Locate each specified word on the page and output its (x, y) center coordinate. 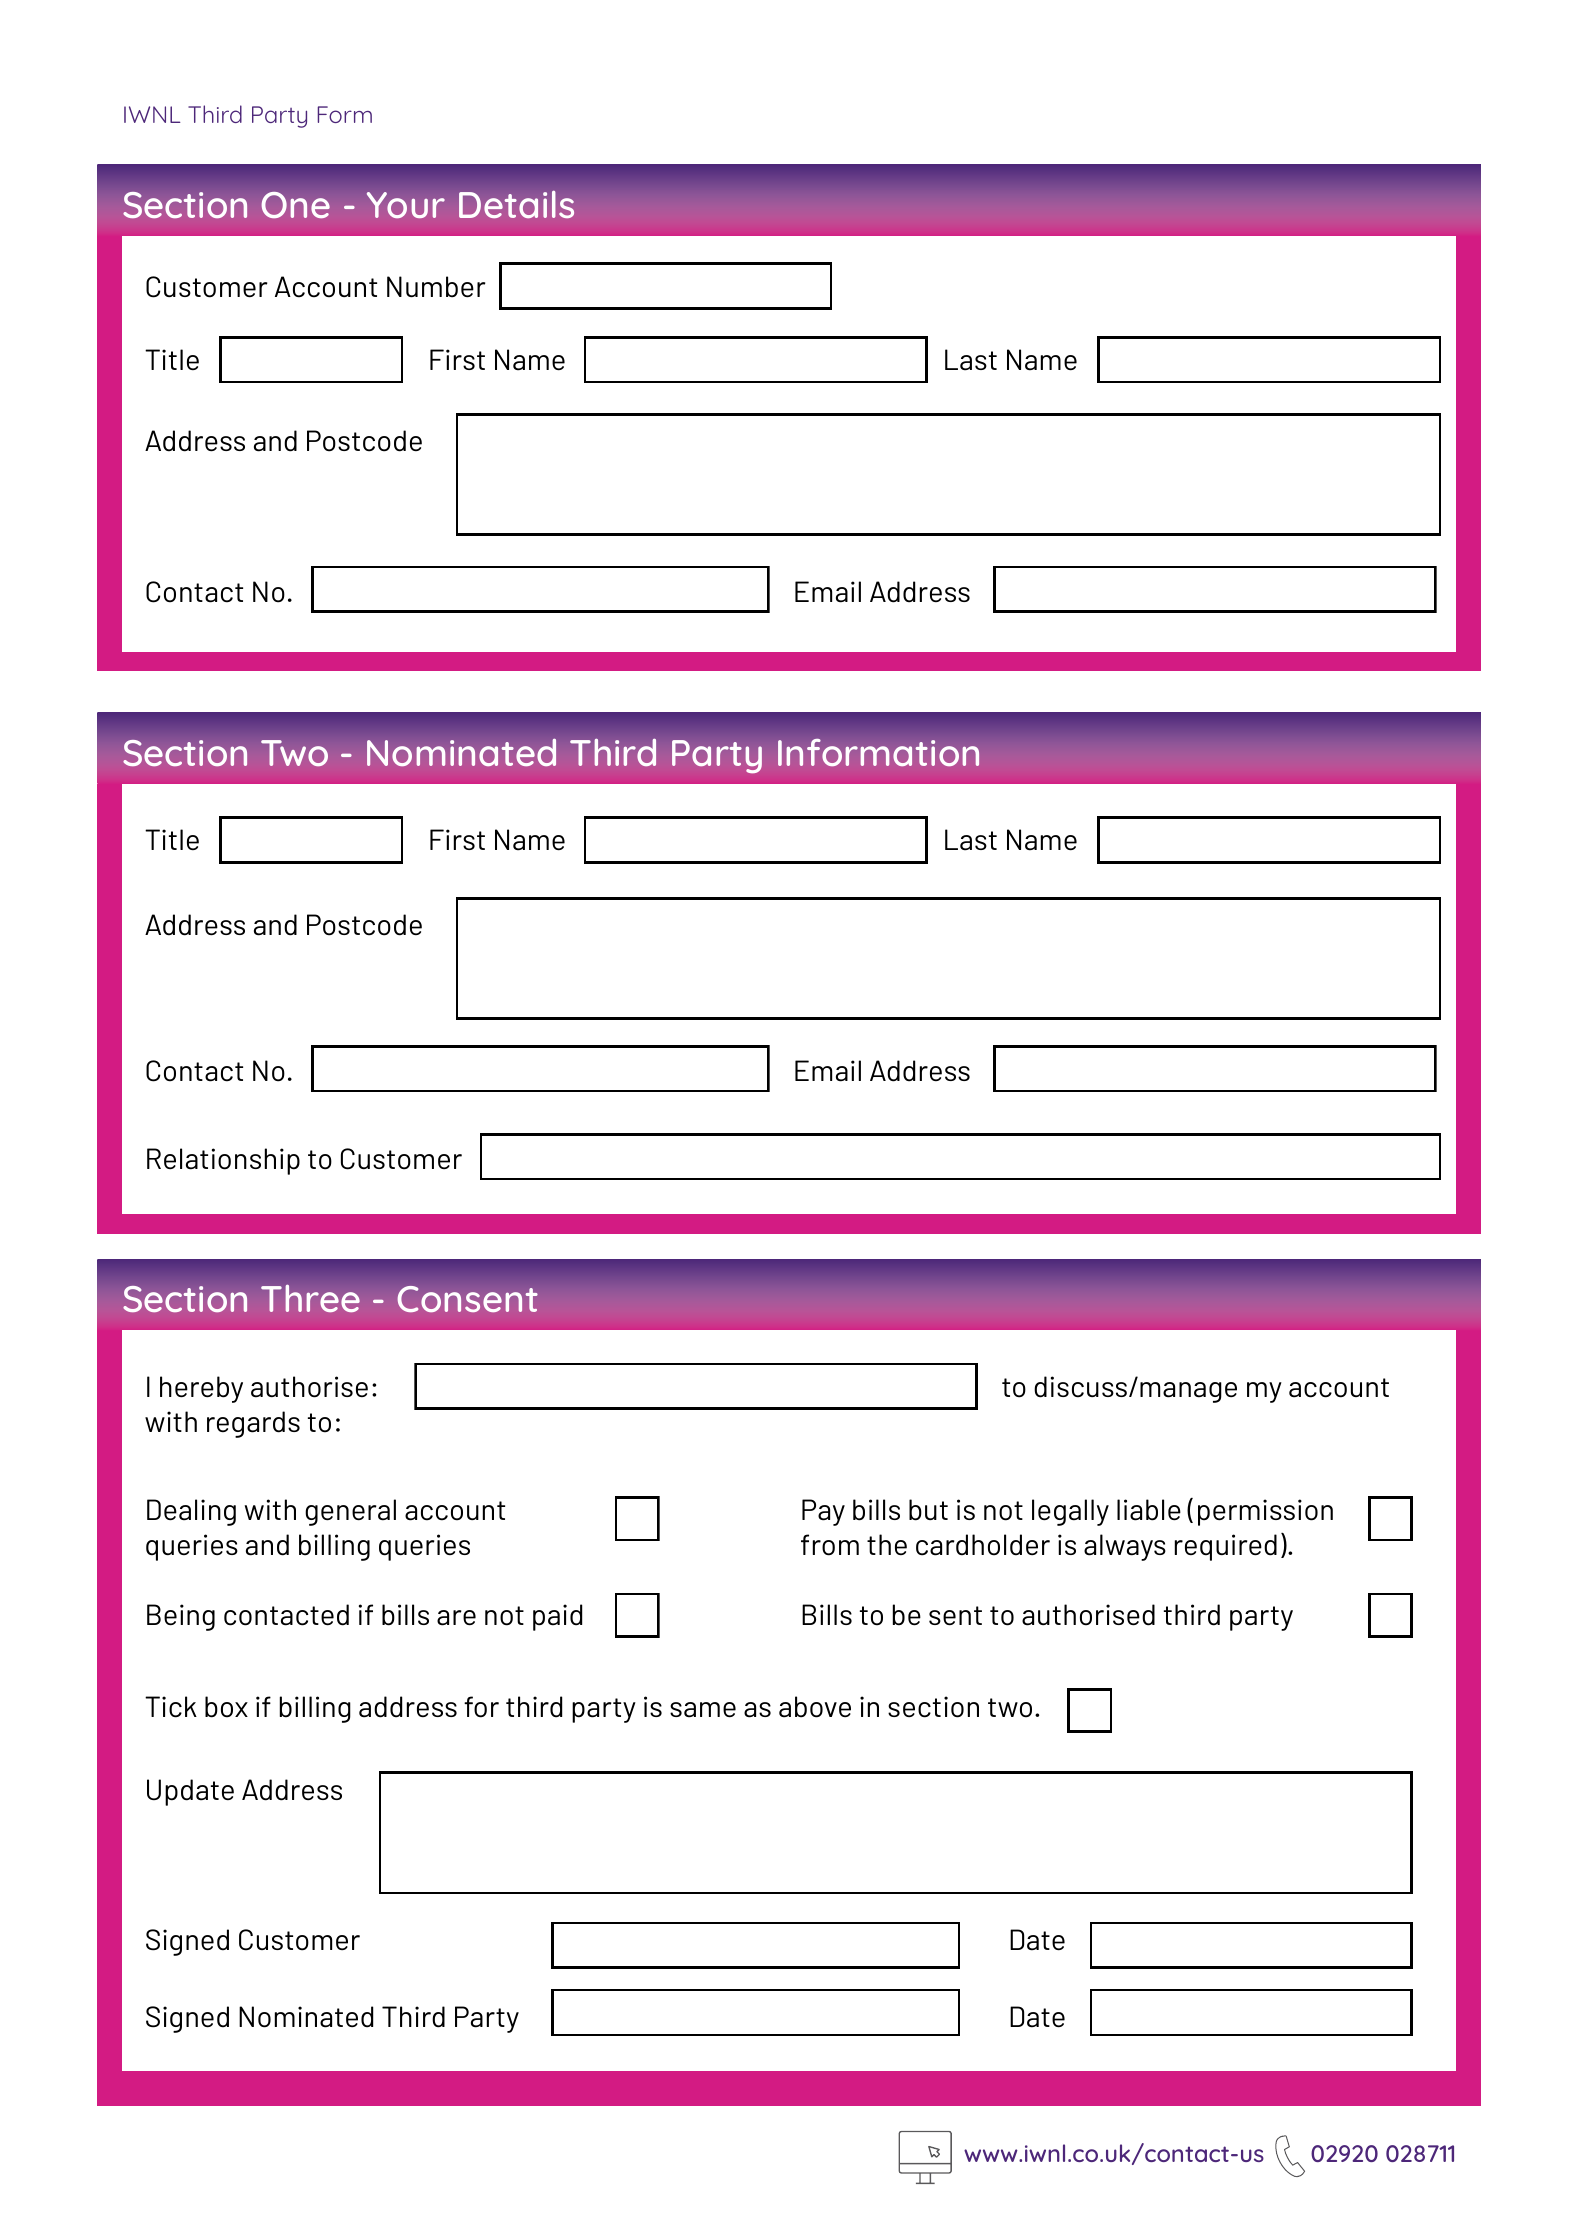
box (226, 1707)
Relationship (223, 1161)
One (295, 205)
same (703, 1710)
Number (436, 287)
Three (310, 1299)
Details (516, 205)
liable (1149, 1510)
